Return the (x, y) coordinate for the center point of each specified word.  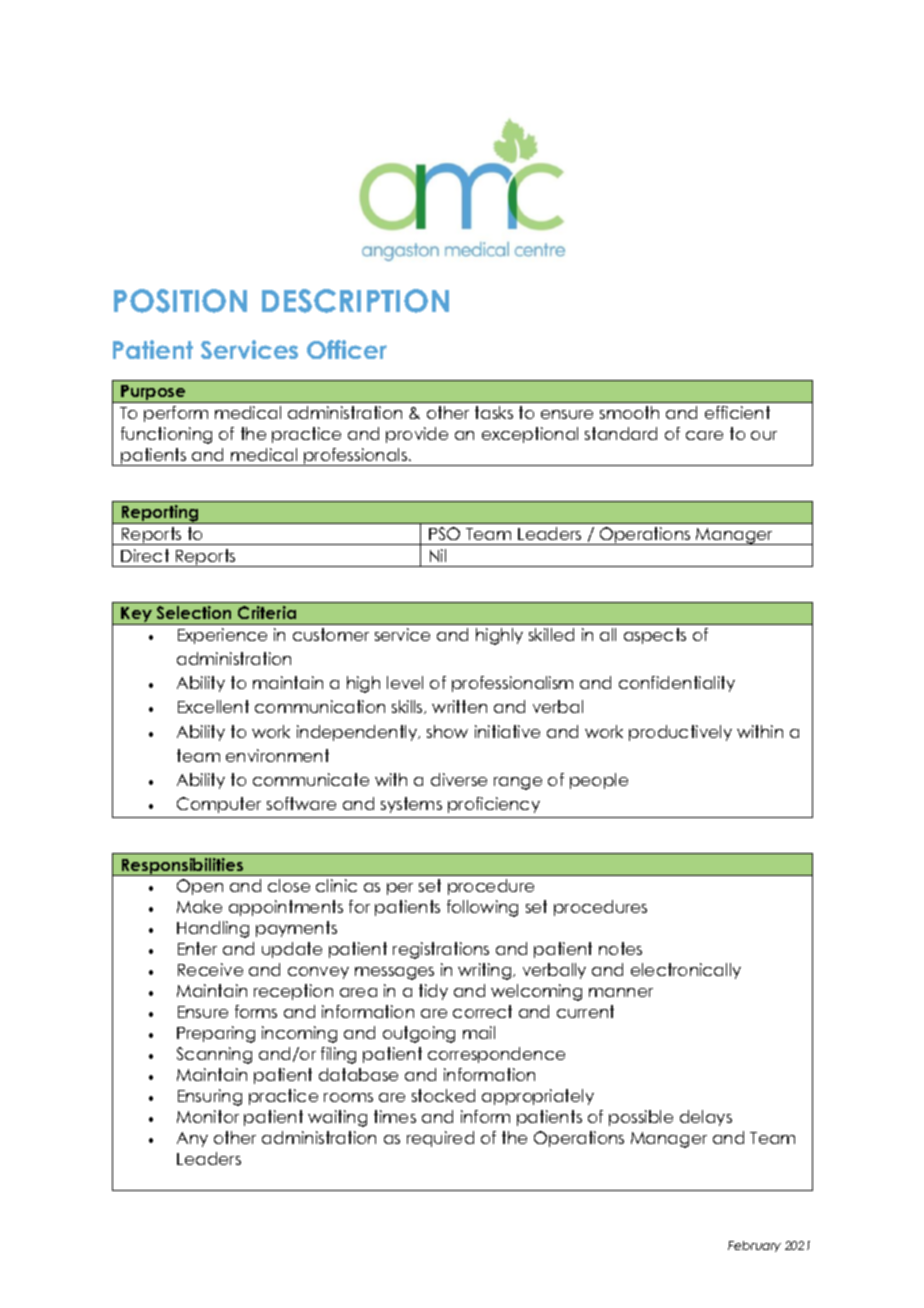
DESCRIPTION (355, 301)
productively (680, 733)
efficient (737, 412)
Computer (219, 805)
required (440, 1139)
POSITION (180, 301)
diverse (459, 779)
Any (192, 1139)
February (754, 1246)
